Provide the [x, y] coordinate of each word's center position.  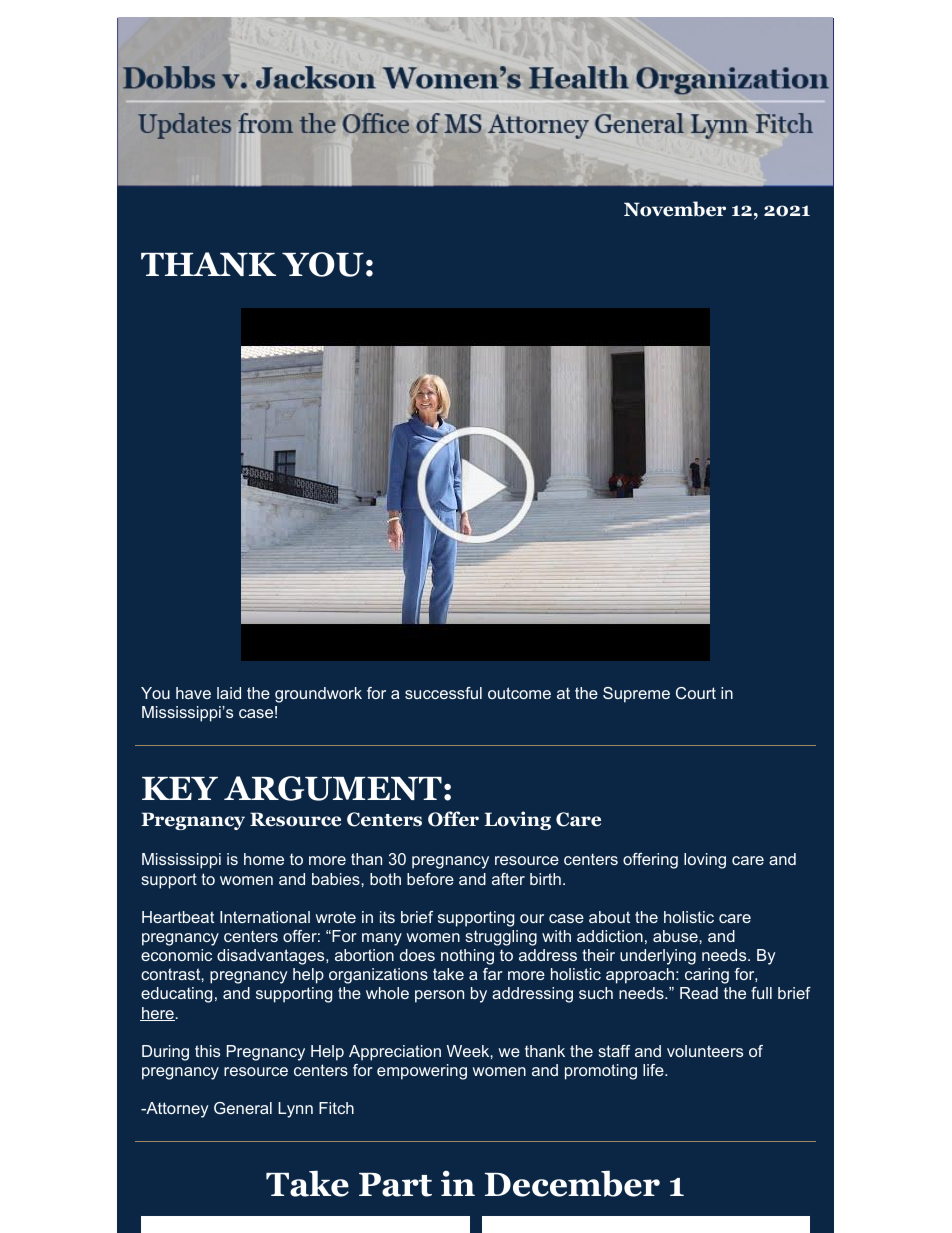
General [243, 1108]
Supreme [636, 695]
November [675, 209]
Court [696, 693]
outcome [519, 693]
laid [229, 693]
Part [395, 1185]
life [654, 1070]
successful [443, 693]
